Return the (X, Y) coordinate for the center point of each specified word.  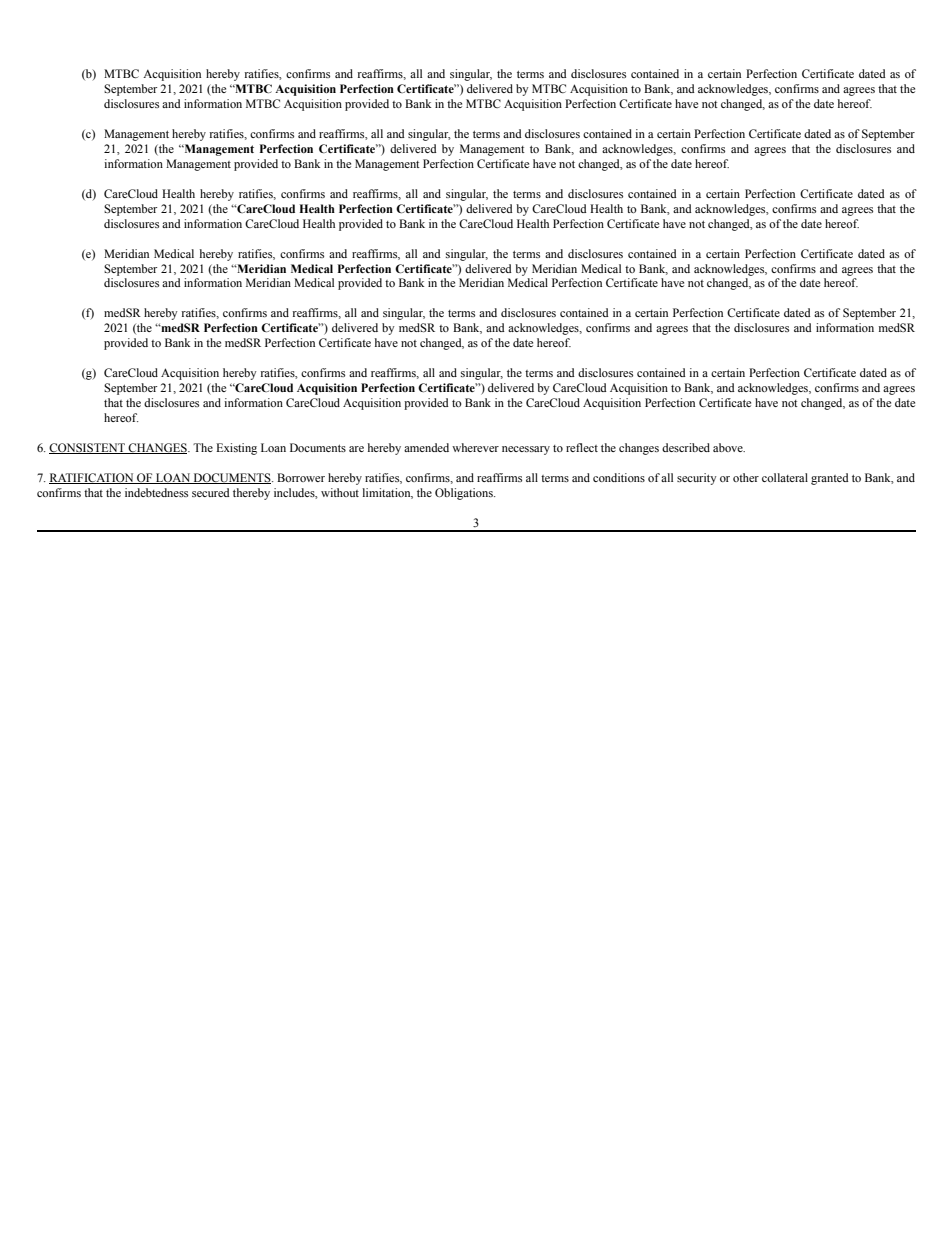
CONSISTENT (88, 448)
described (686, 447)
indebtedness (156, 492)
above (729, 447)
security (697, 479)
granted (830, 479)
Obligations (465, 494)
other (746, 477)
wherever (475, 447)
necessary (526, 450)
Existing (236, 449)
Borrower (301, 477)
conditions (619, 477)
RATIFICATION (92, 478)
